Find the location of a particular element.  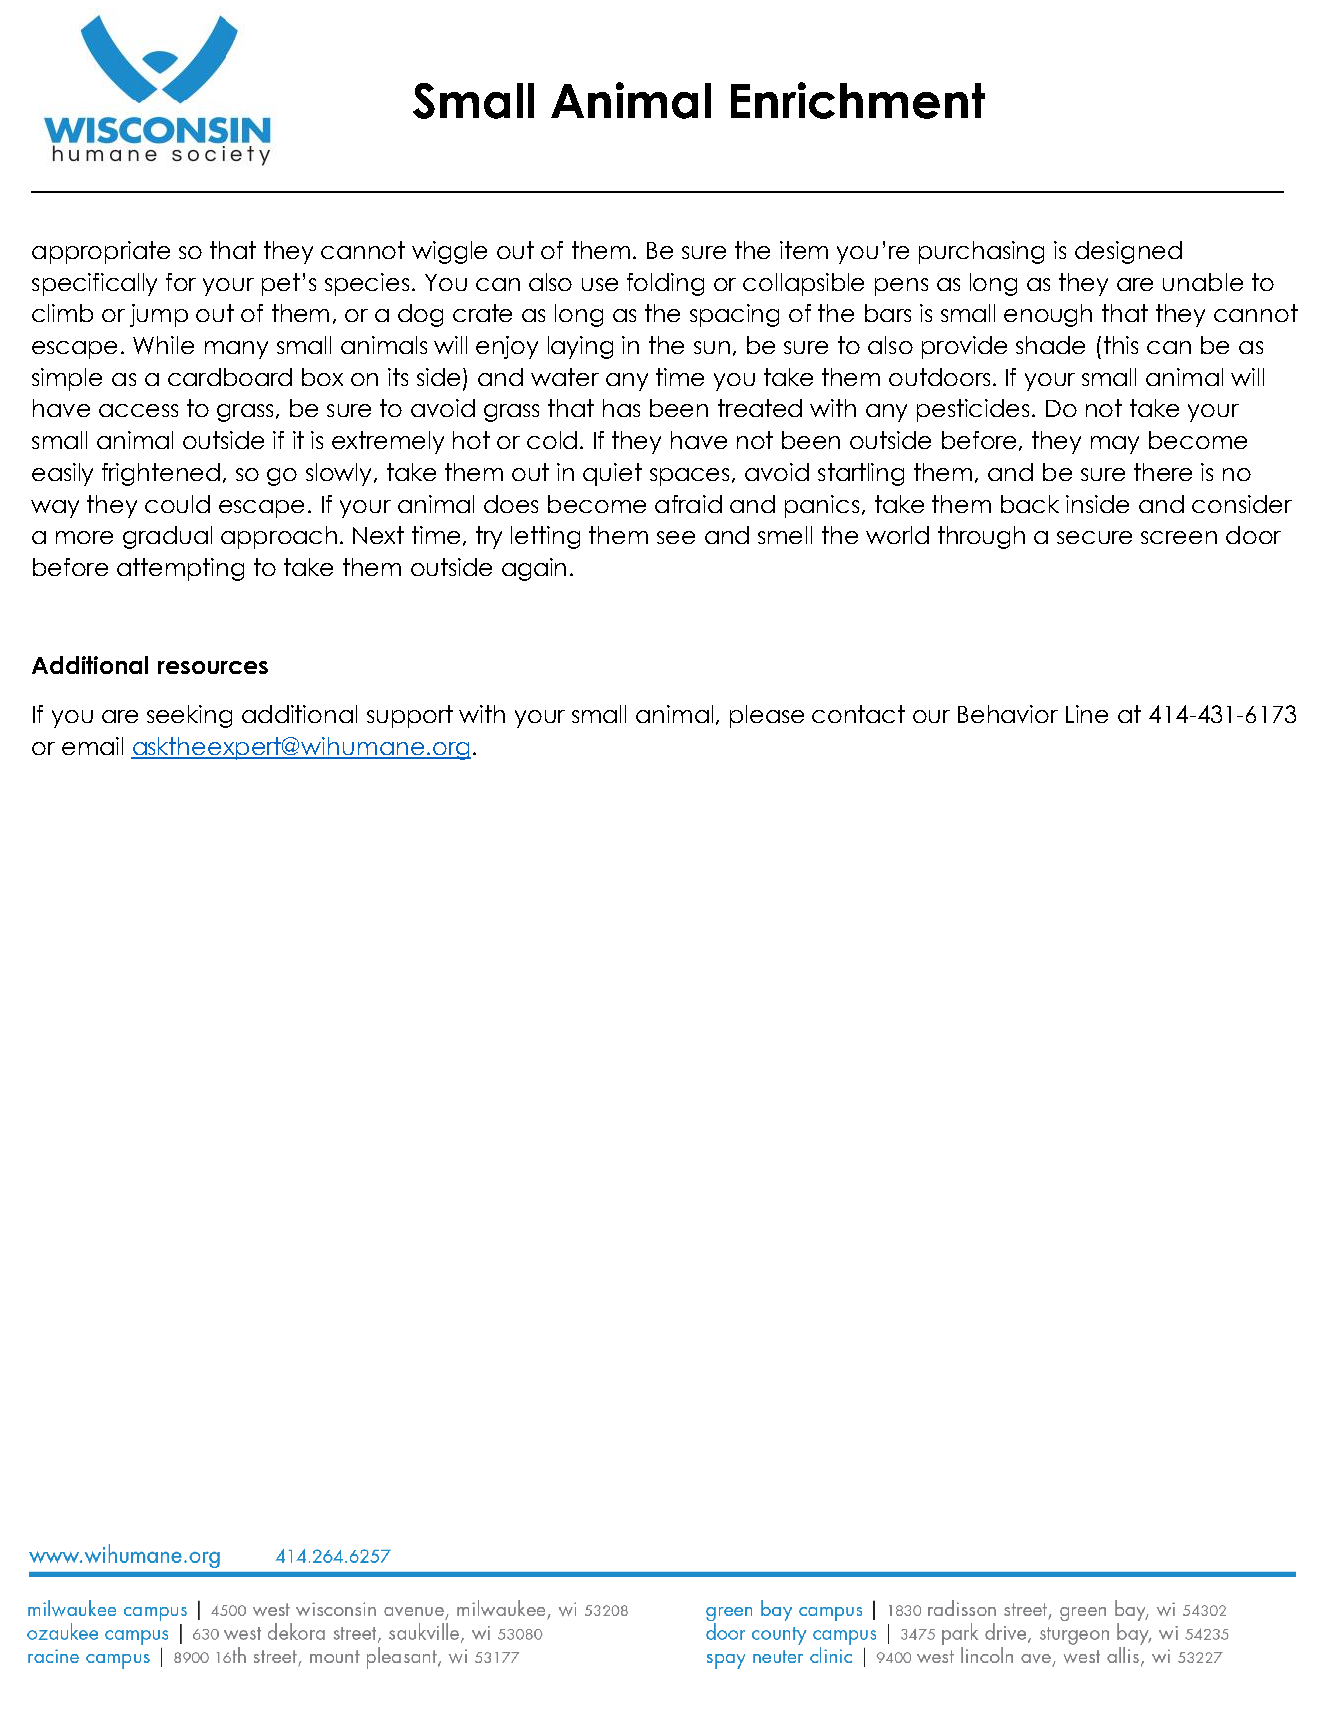

laying is located at coordinates (580, 347).
